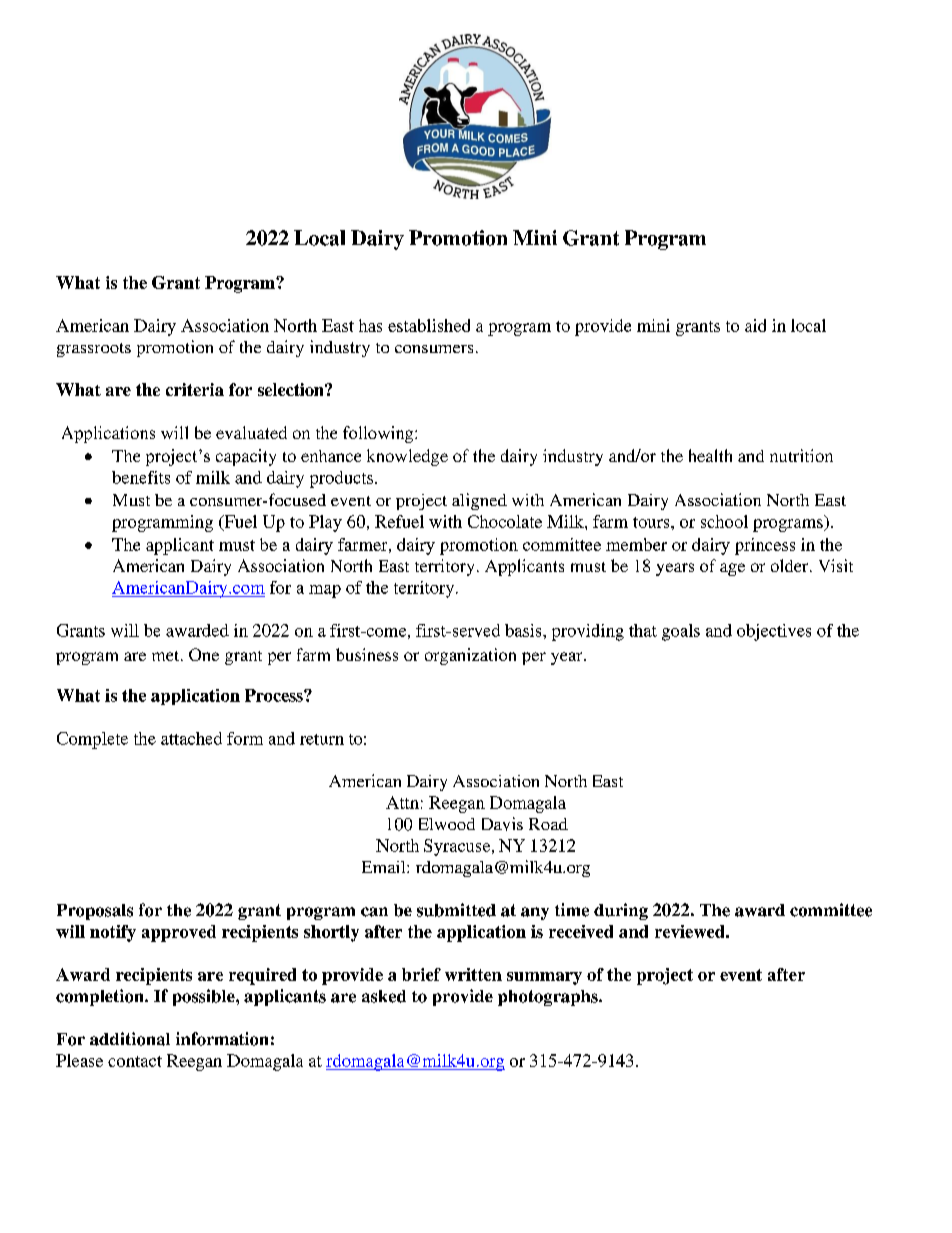  What do you see at coordinates (167, 656) in the screenshot?
I see `met` at bounding box center [167, 656].
